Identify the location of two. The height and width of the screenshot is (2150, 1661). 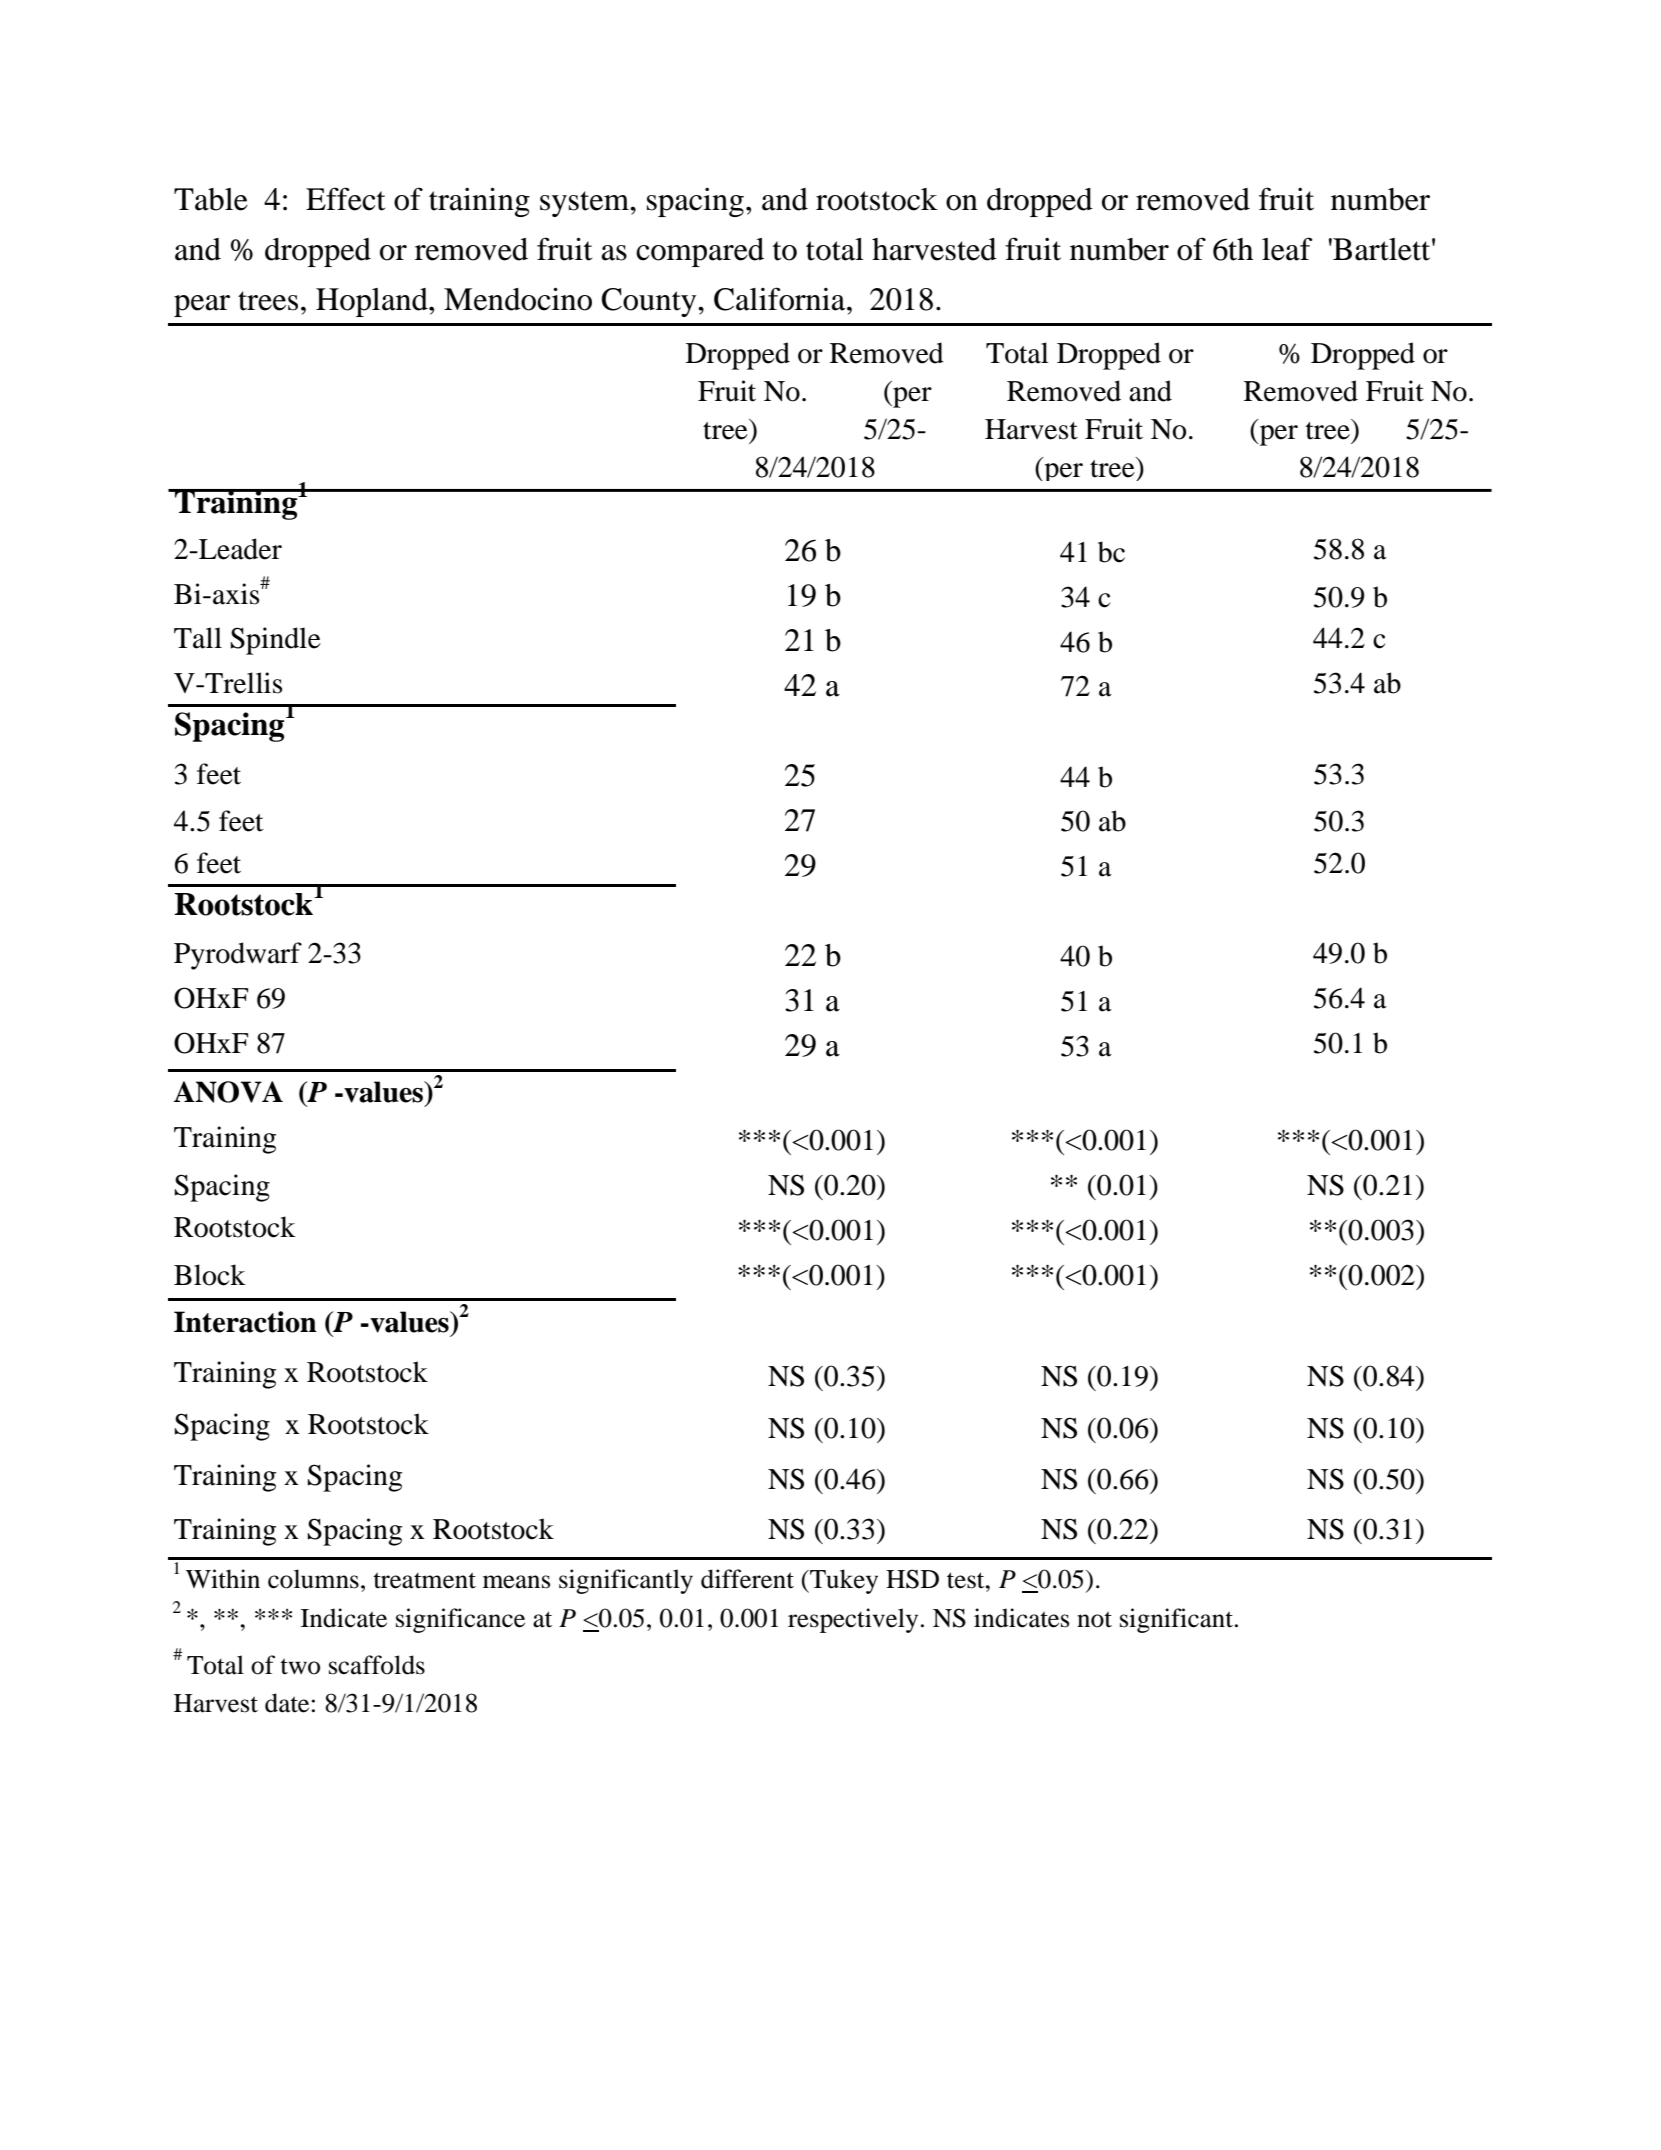
(300, 1666).
